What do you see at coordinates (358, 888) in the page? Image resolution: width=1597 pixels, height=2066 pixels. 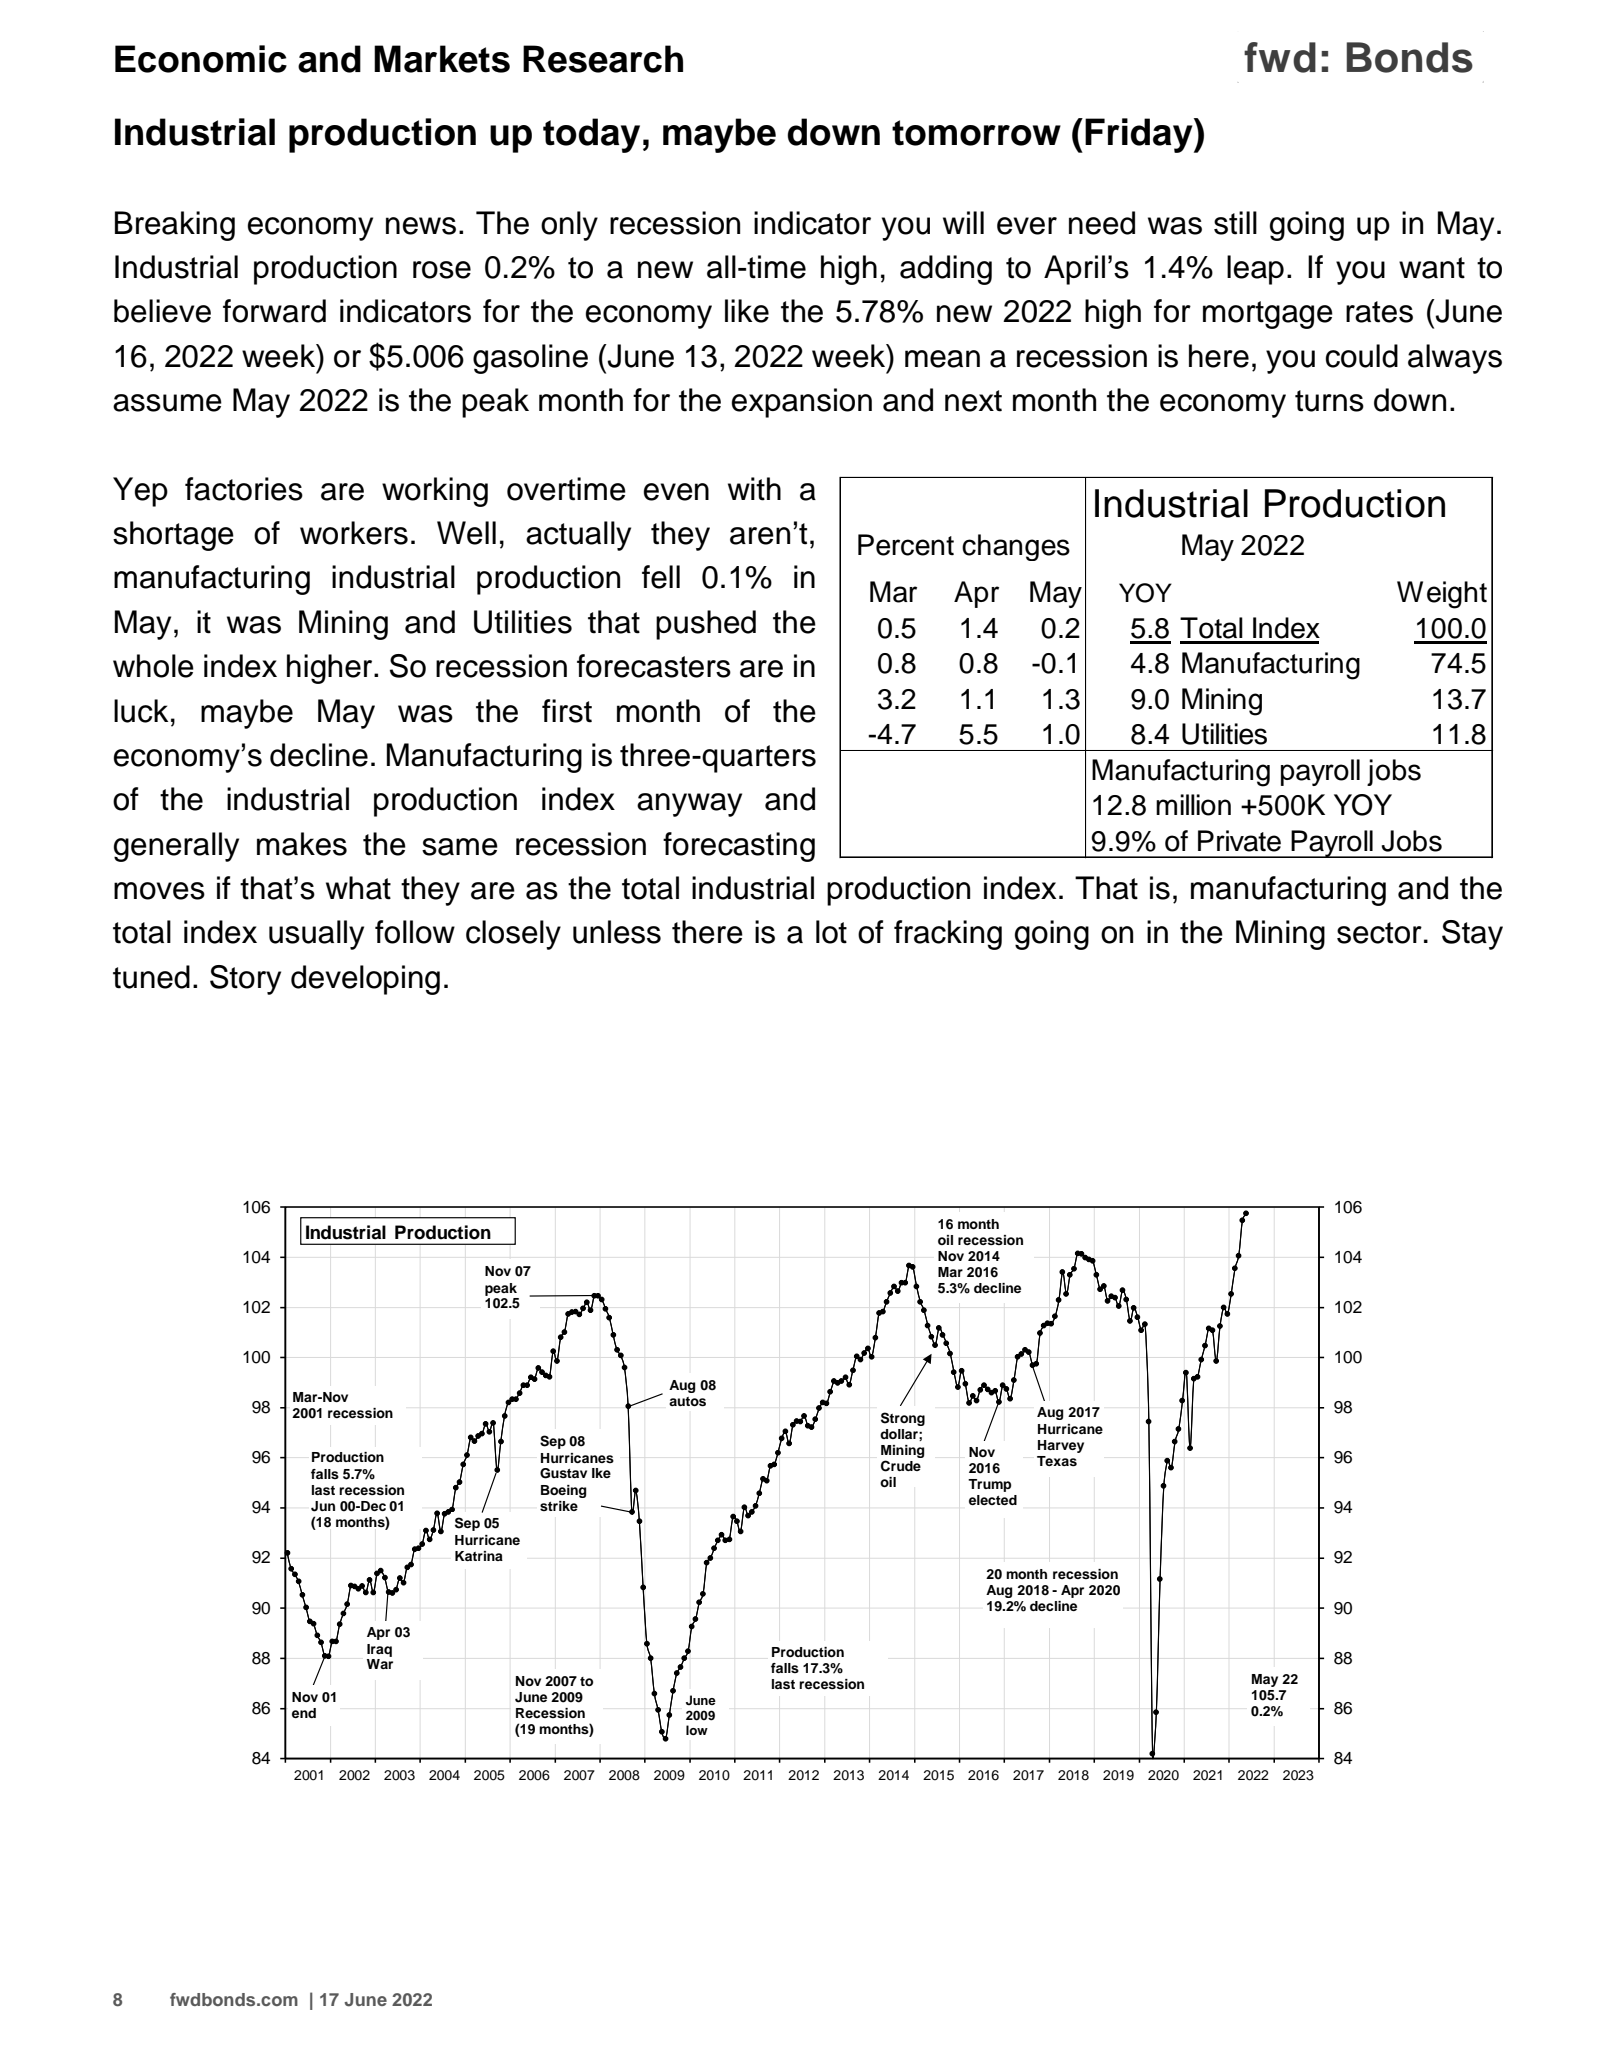 I see `what` at bounding box center [358, 888].
